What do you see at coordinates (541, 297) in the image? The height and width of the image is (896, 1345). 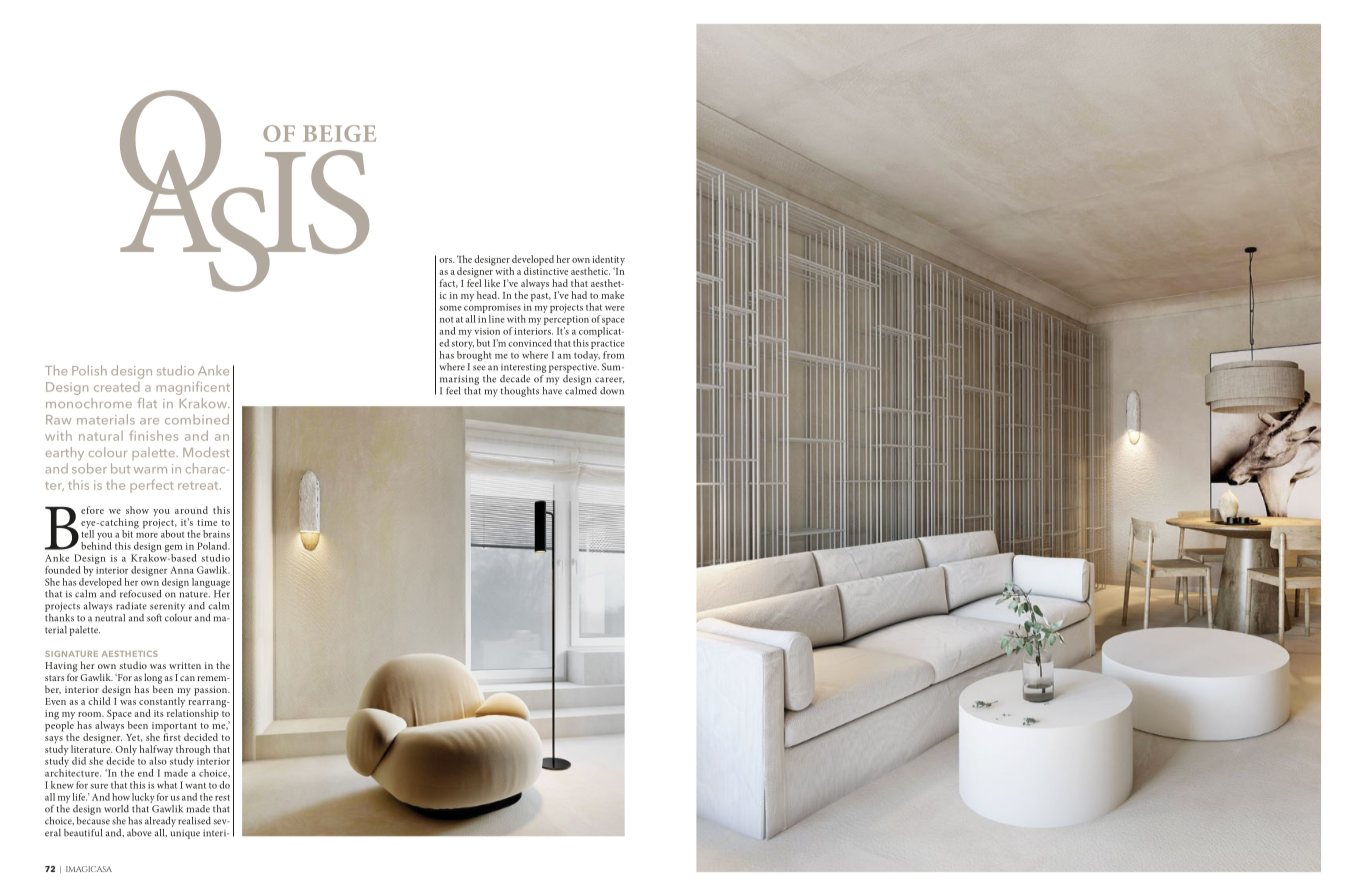 I see `past` at bounding box center [541, 297].
